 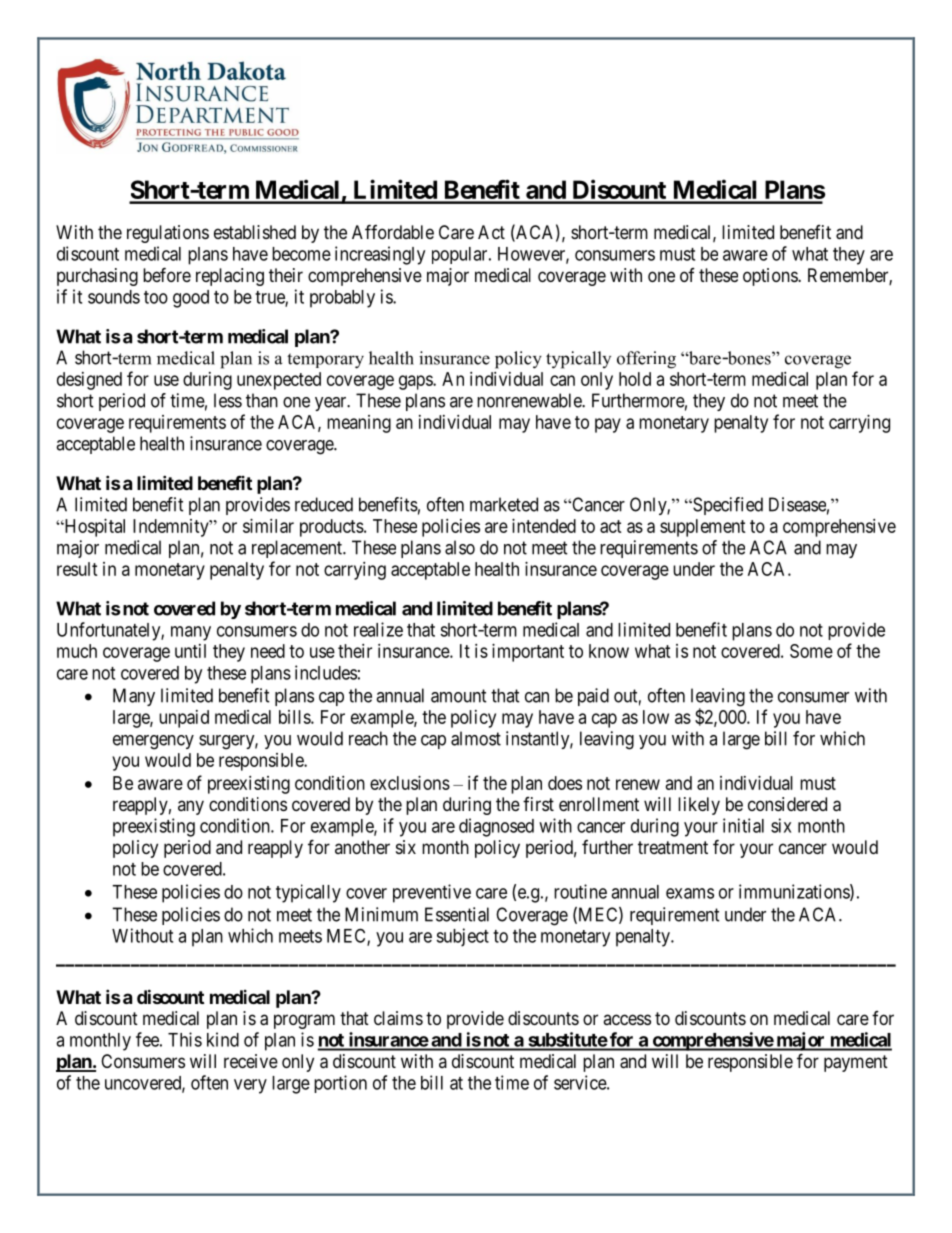 What do you see at coordinates (172, 528) in the image?
I see `Indemnity` at bounding box center [172, 528].
